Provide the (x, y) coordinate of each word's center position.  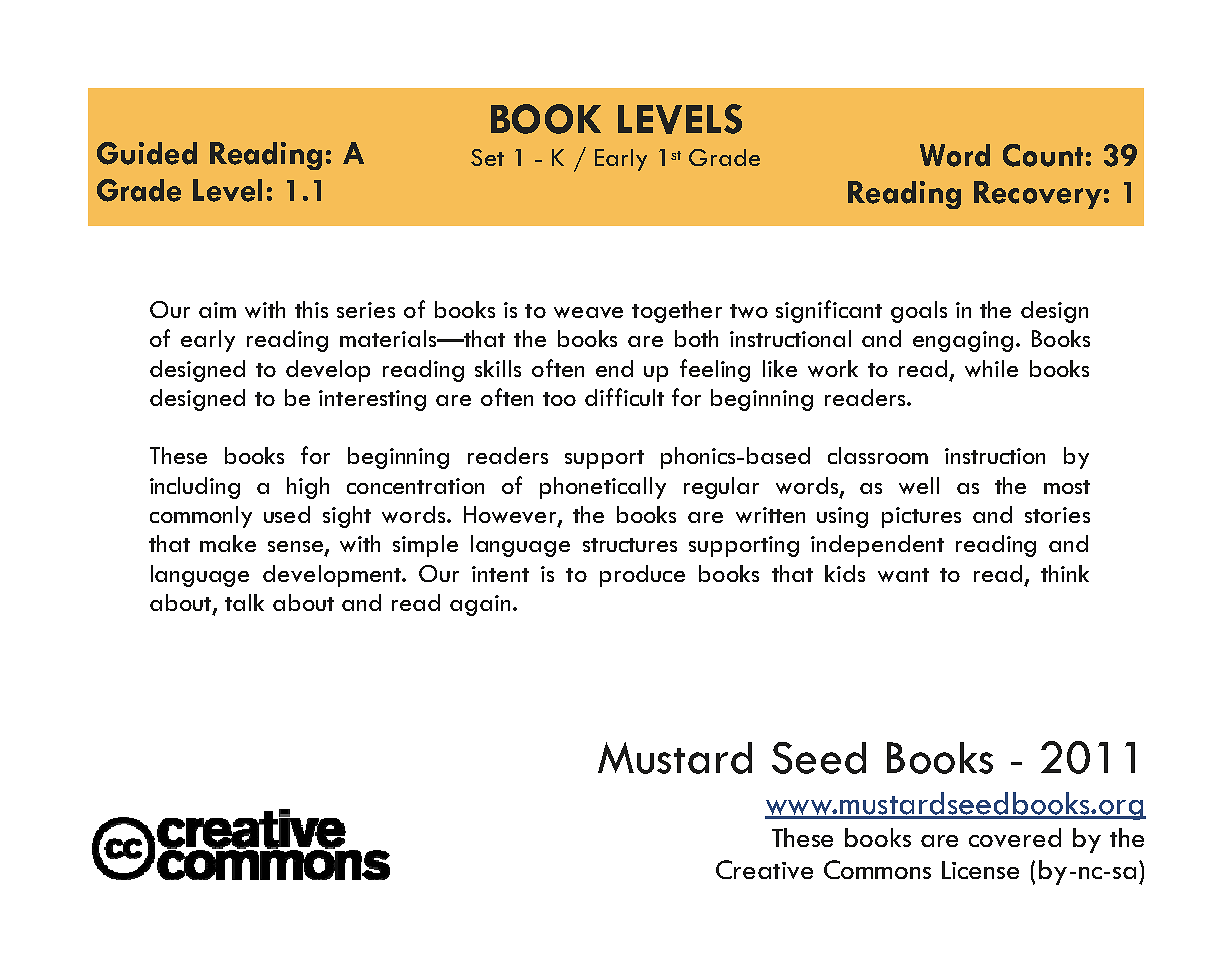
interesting (372, 400)
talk (244, 602)
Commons (877, 869)
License (980, 870)
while (991, 368)
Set (487, 157)
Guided (147, 153)
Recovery (1038, 195)
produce (642, 576)
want (903, 575)
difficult (624, 397)
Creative (764, 869)
